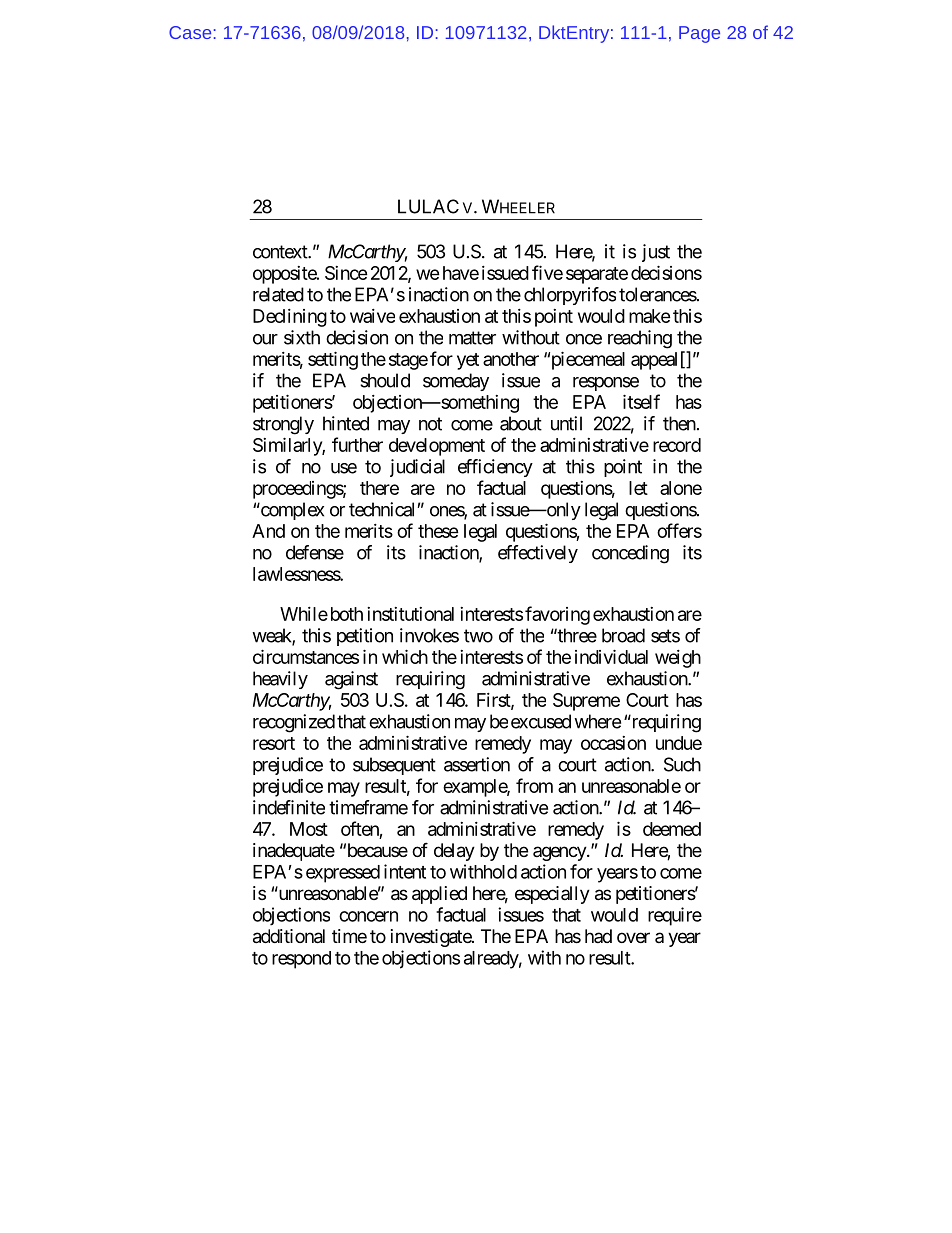  Describe the element at coordinates (280, 680) in the screenshot. I see `heavily` at that location.
